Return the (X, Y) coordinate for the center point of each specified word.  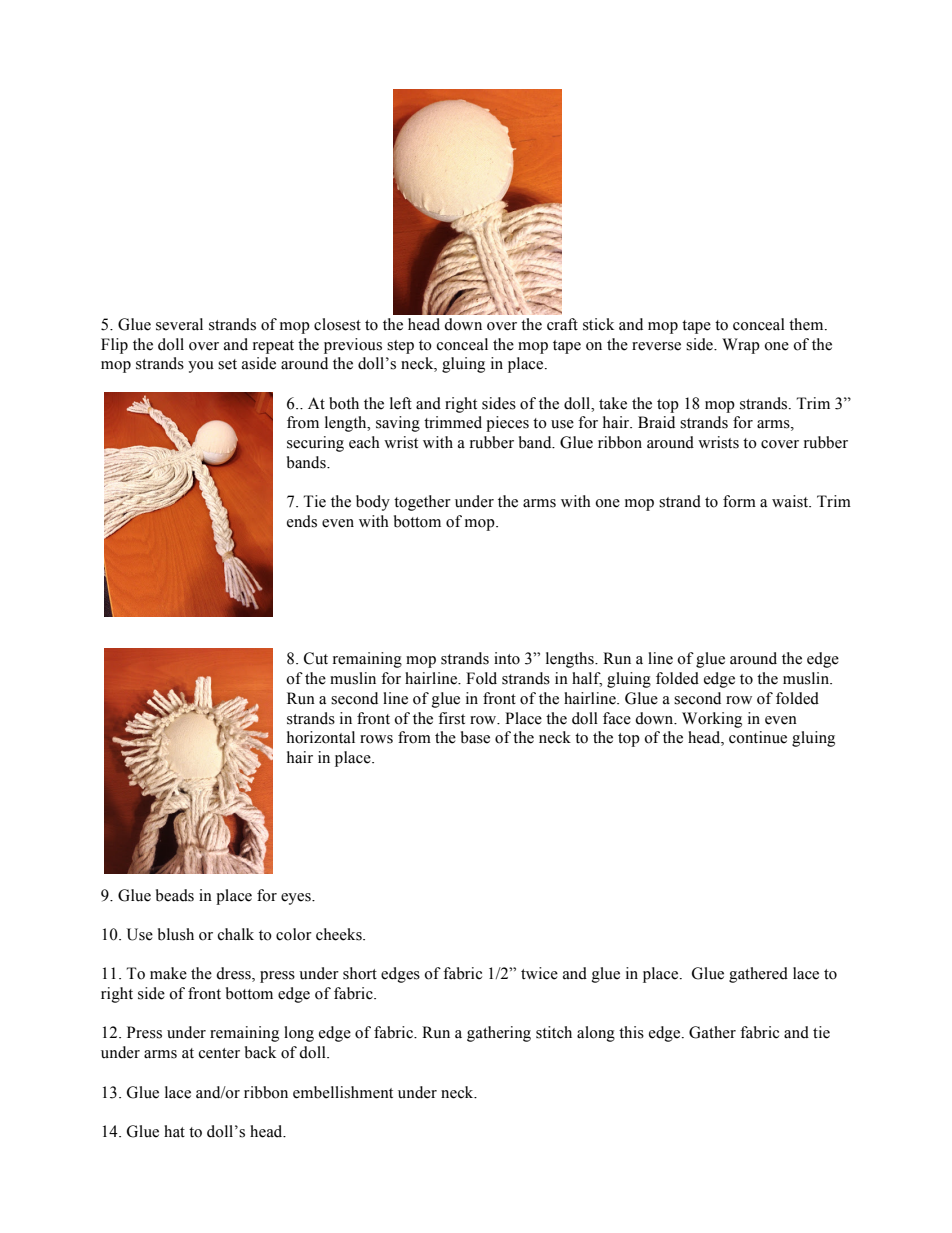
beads (175, 895)
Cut (316, 658)
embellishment (343, 1092)
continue (758, 737)
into (507, 658)
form (739, 501)
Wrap (741, 346)
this (631, 1032)
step (400, 347)
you (201, 367)
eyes (297, 899)
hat (174, 1131)
